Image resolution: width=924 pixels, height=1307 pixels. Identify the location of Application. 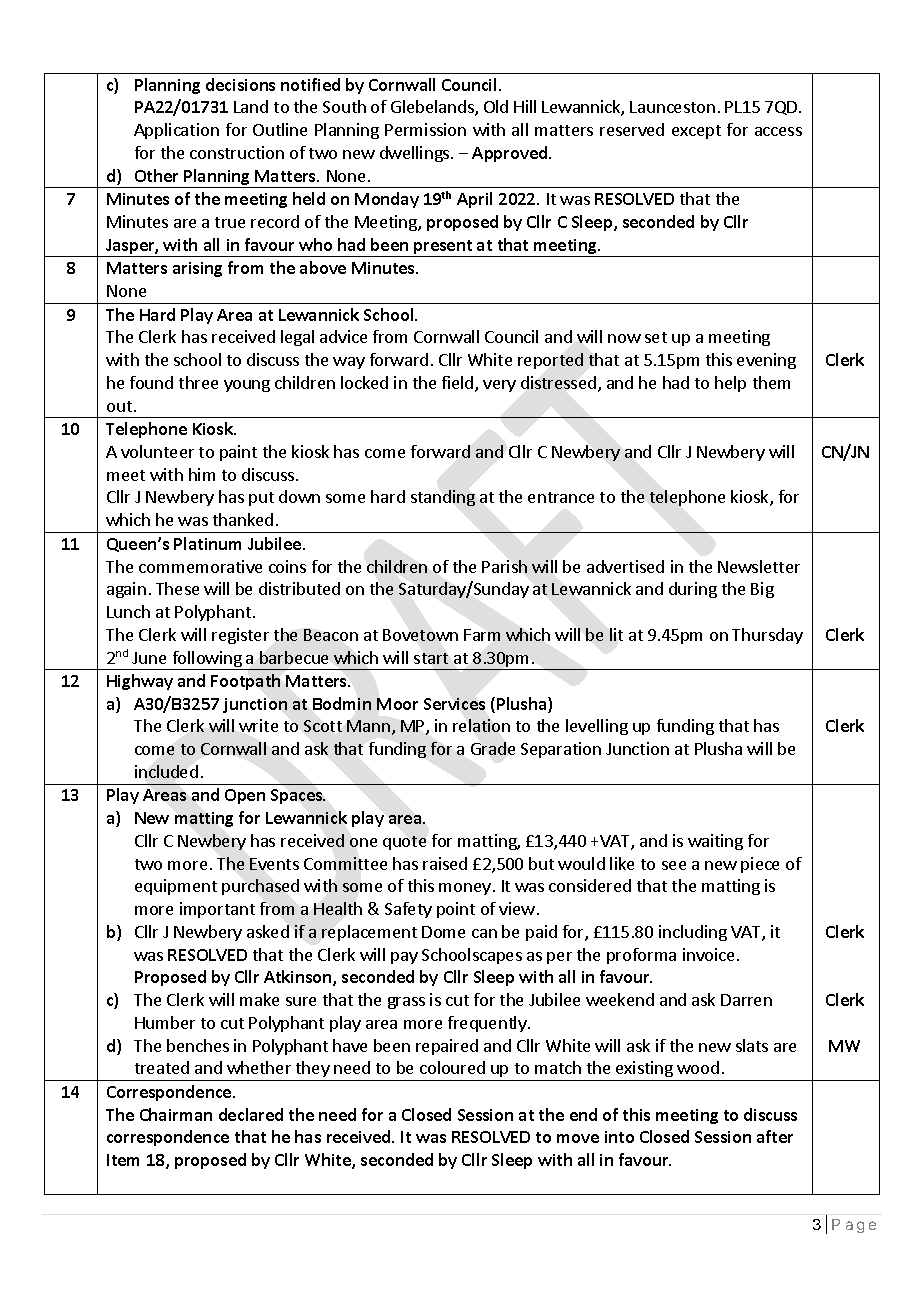
(176, 131).
